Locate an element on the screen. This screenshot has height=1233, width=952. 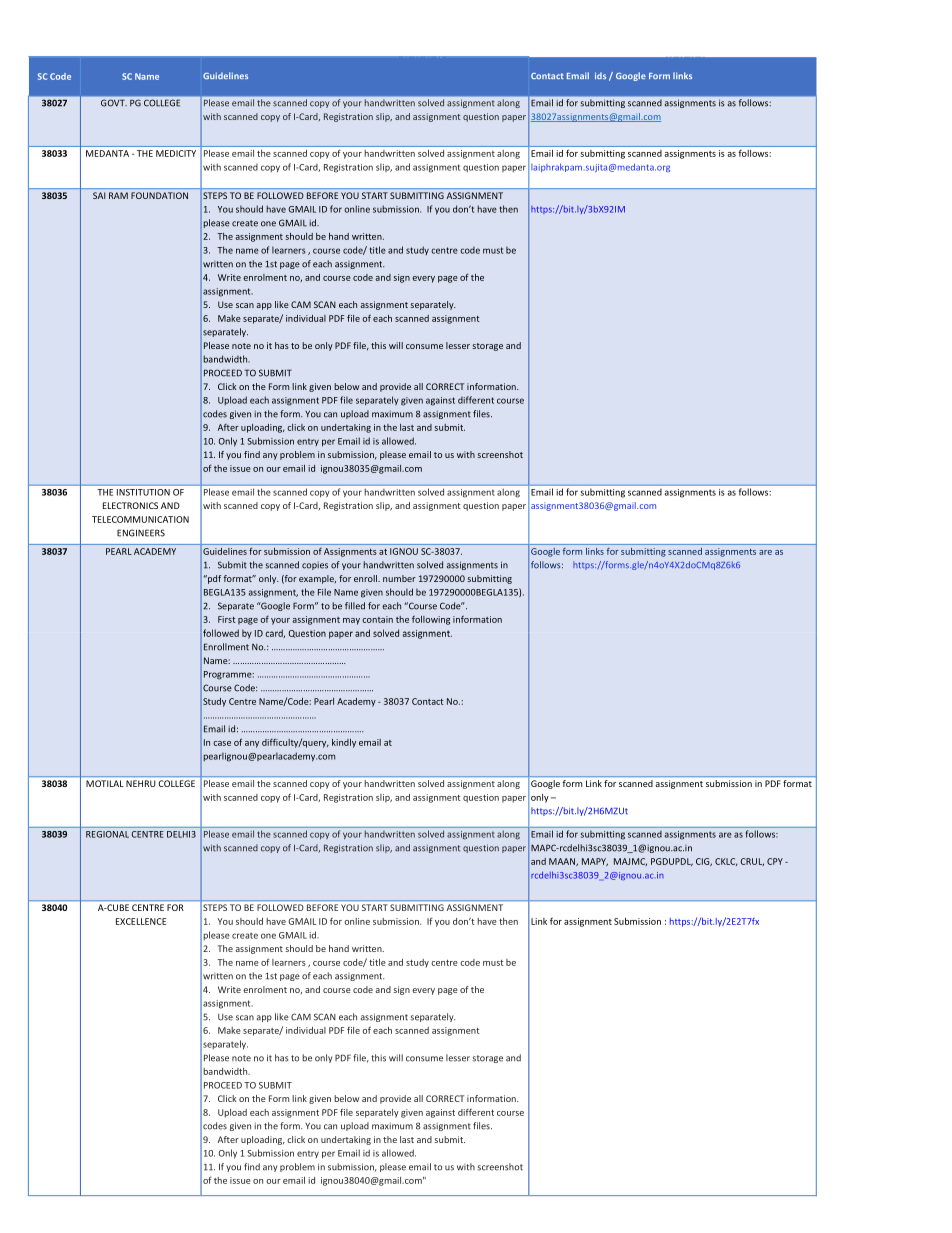
ids is located at coordinates (600, 75).
